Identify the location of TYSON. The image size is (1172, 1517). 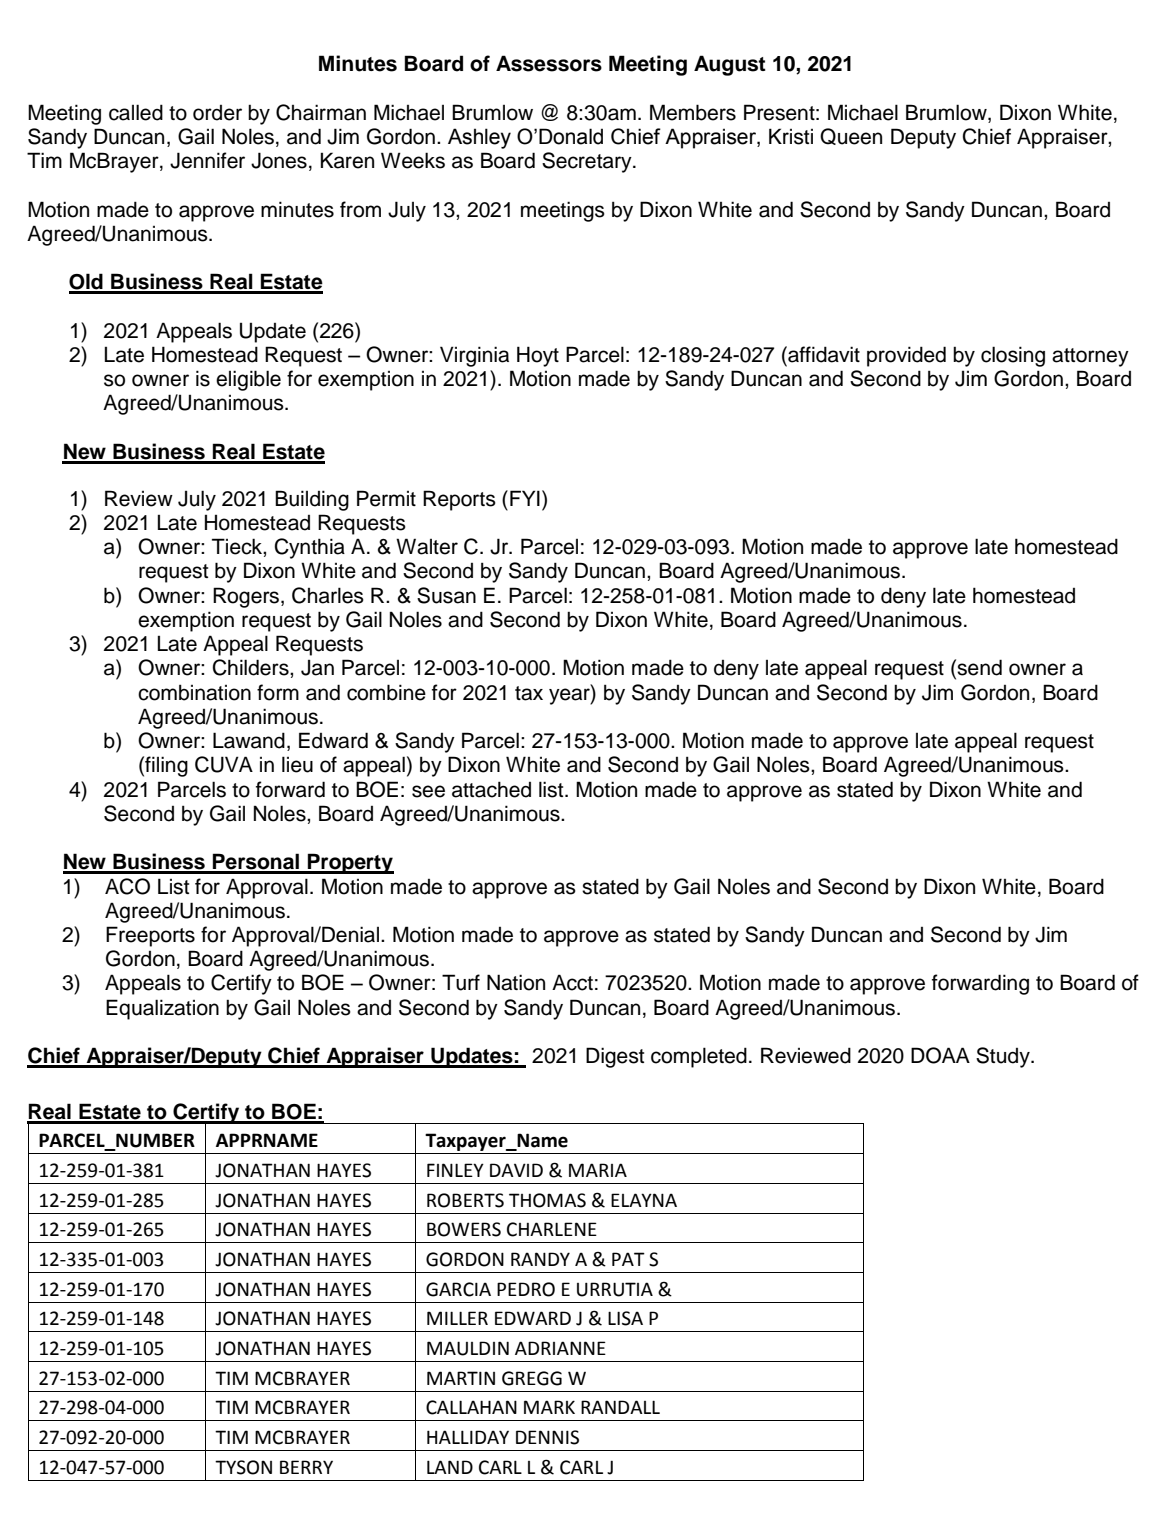
(243, 1467).
